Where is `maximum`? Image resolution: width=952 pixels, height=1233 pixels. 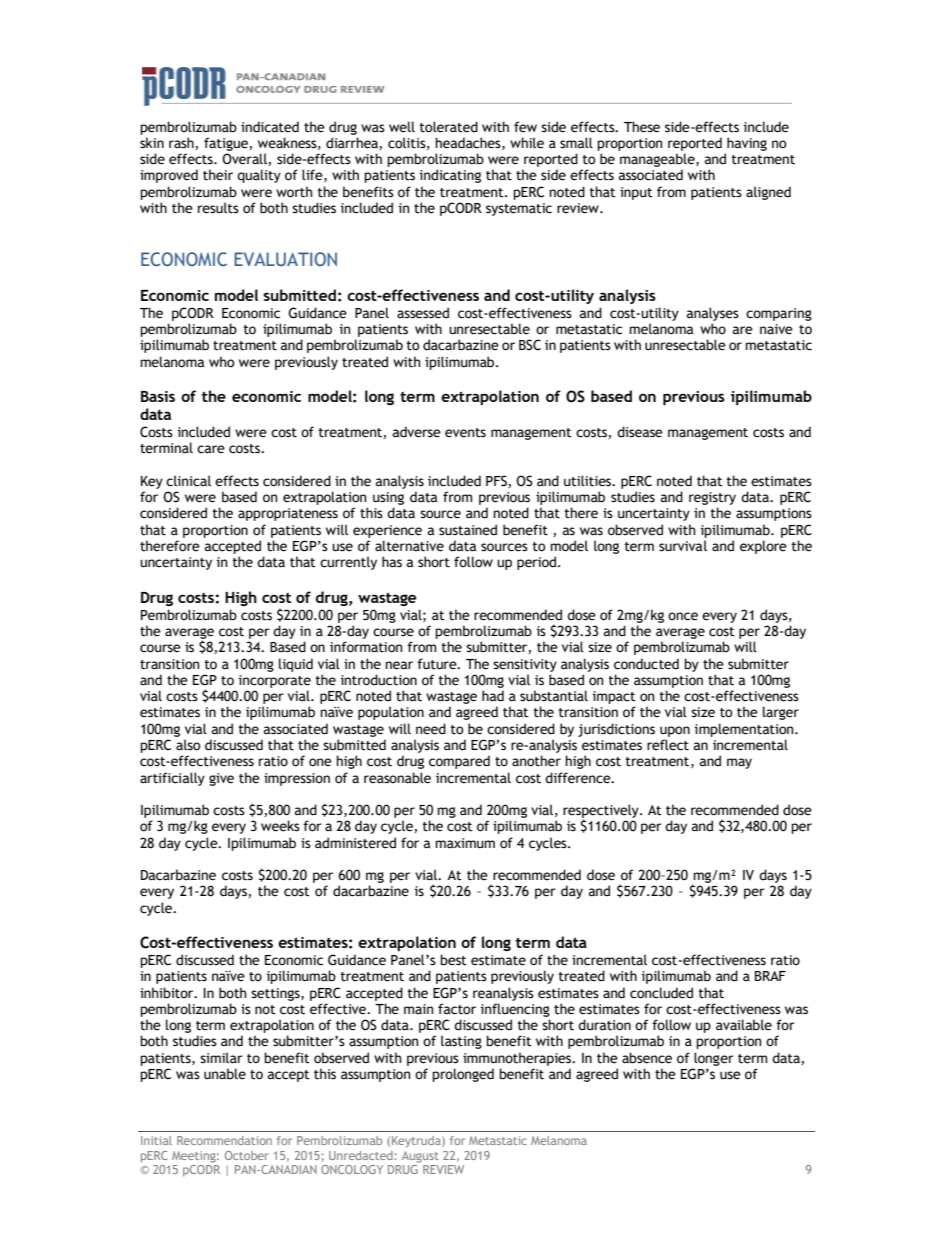
maximum is located at coordinates (465, 843).
